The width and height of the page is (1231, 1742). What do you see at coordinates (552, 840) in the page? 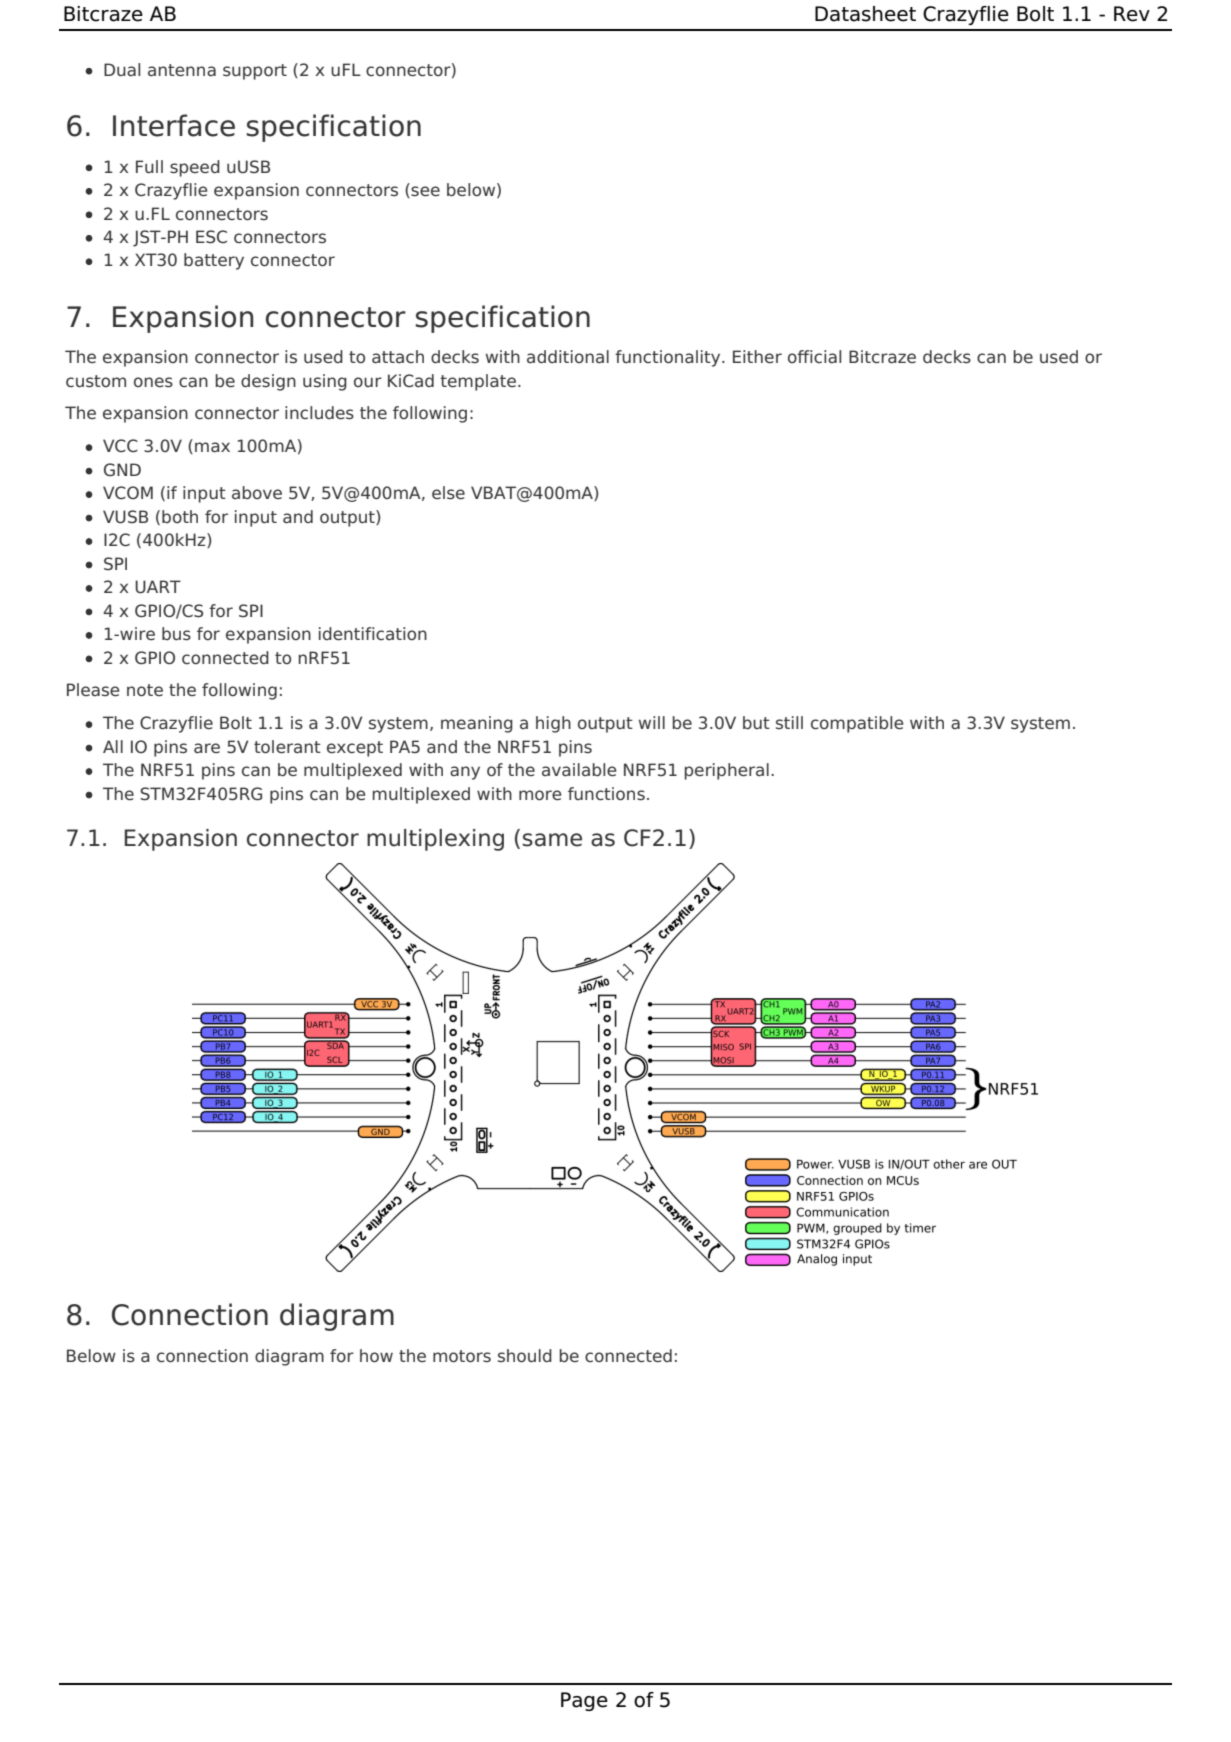
I see `same` at bounding box center [552, 840].
